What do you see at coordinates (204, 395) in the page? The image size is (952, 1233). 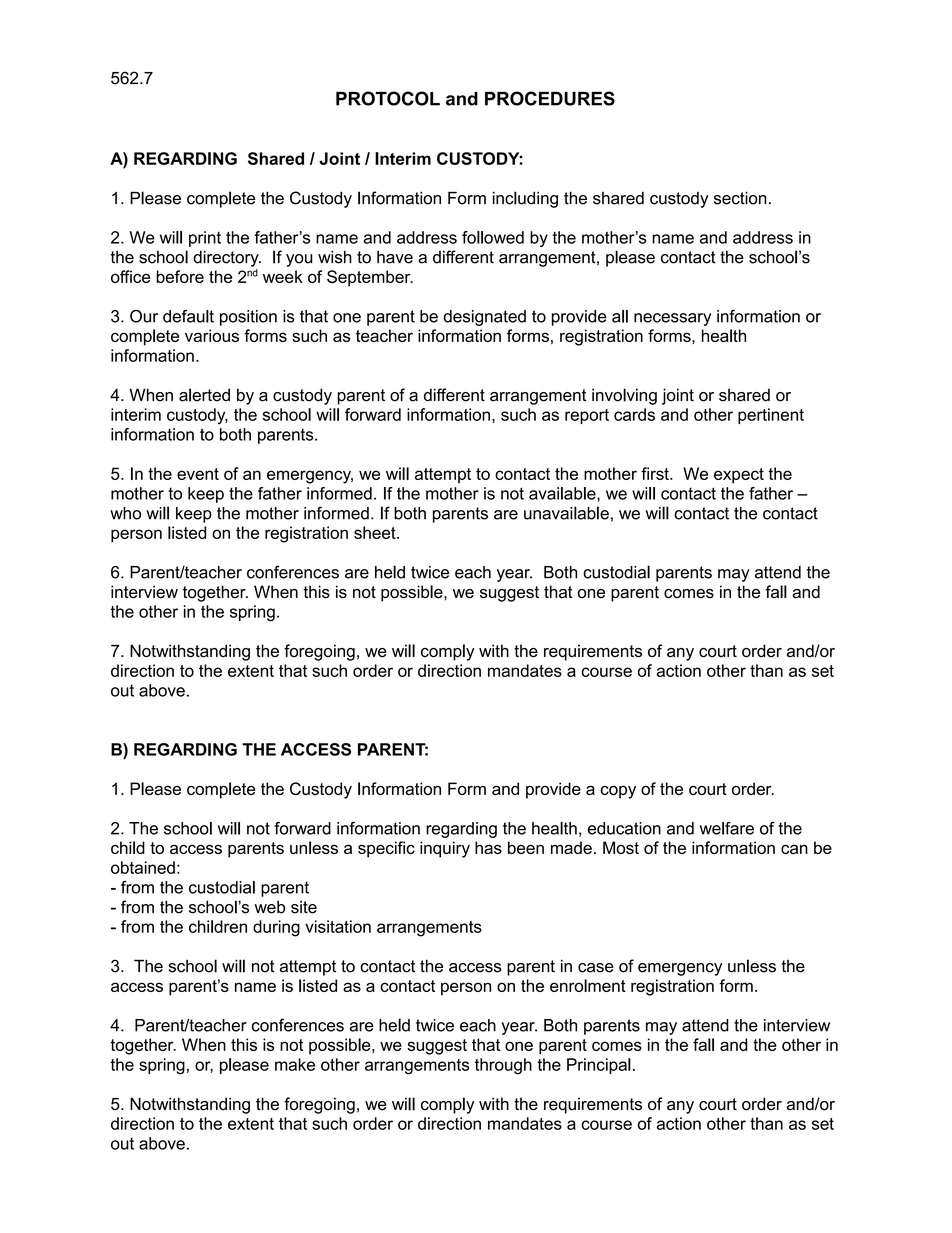 I see `alerted` at bounding box center [204, 395].
